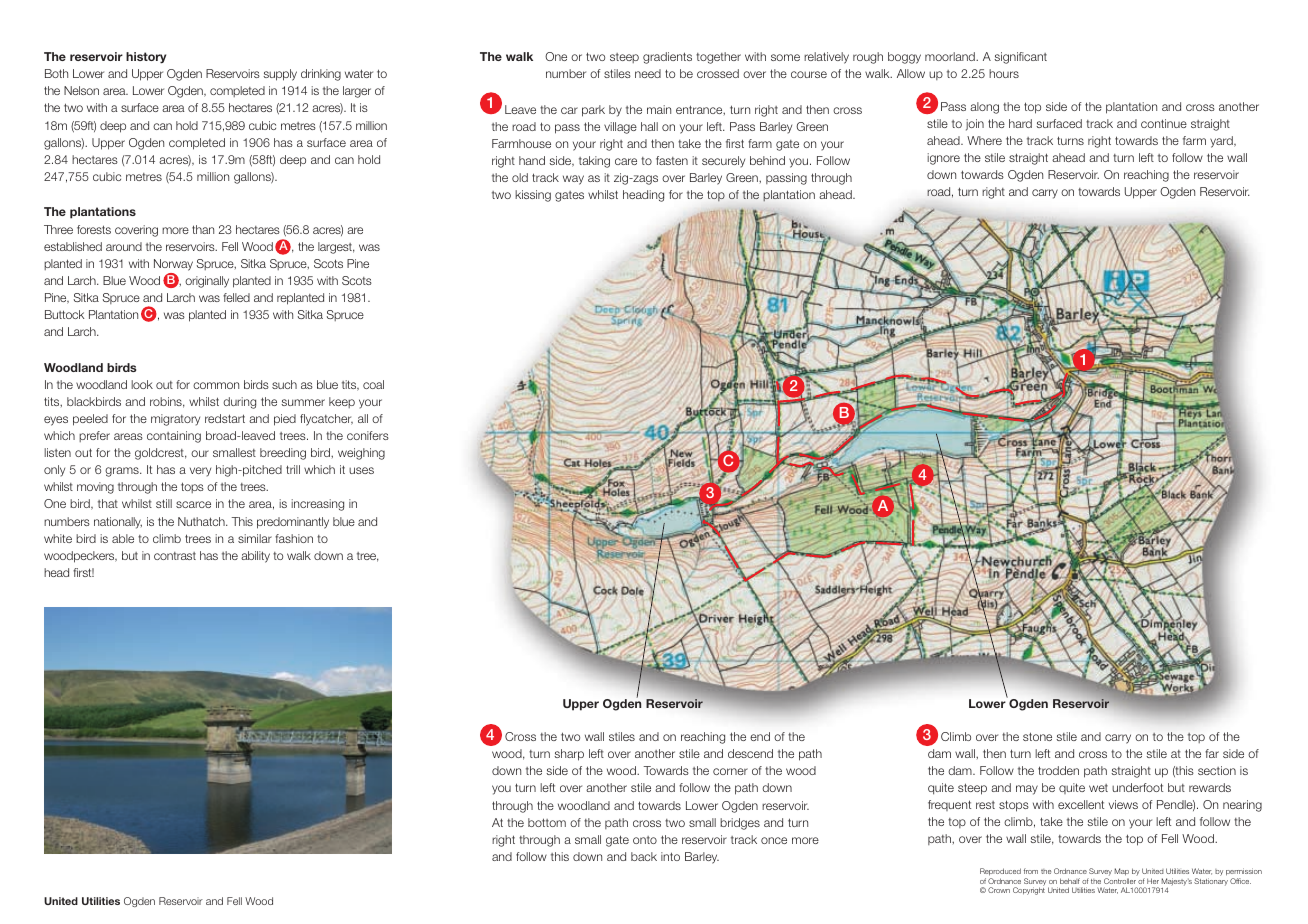 This screenshot has height=924, width=1308. Describe the element at coordinates (200, 472) in the screenshot. I see `very` at that location.
